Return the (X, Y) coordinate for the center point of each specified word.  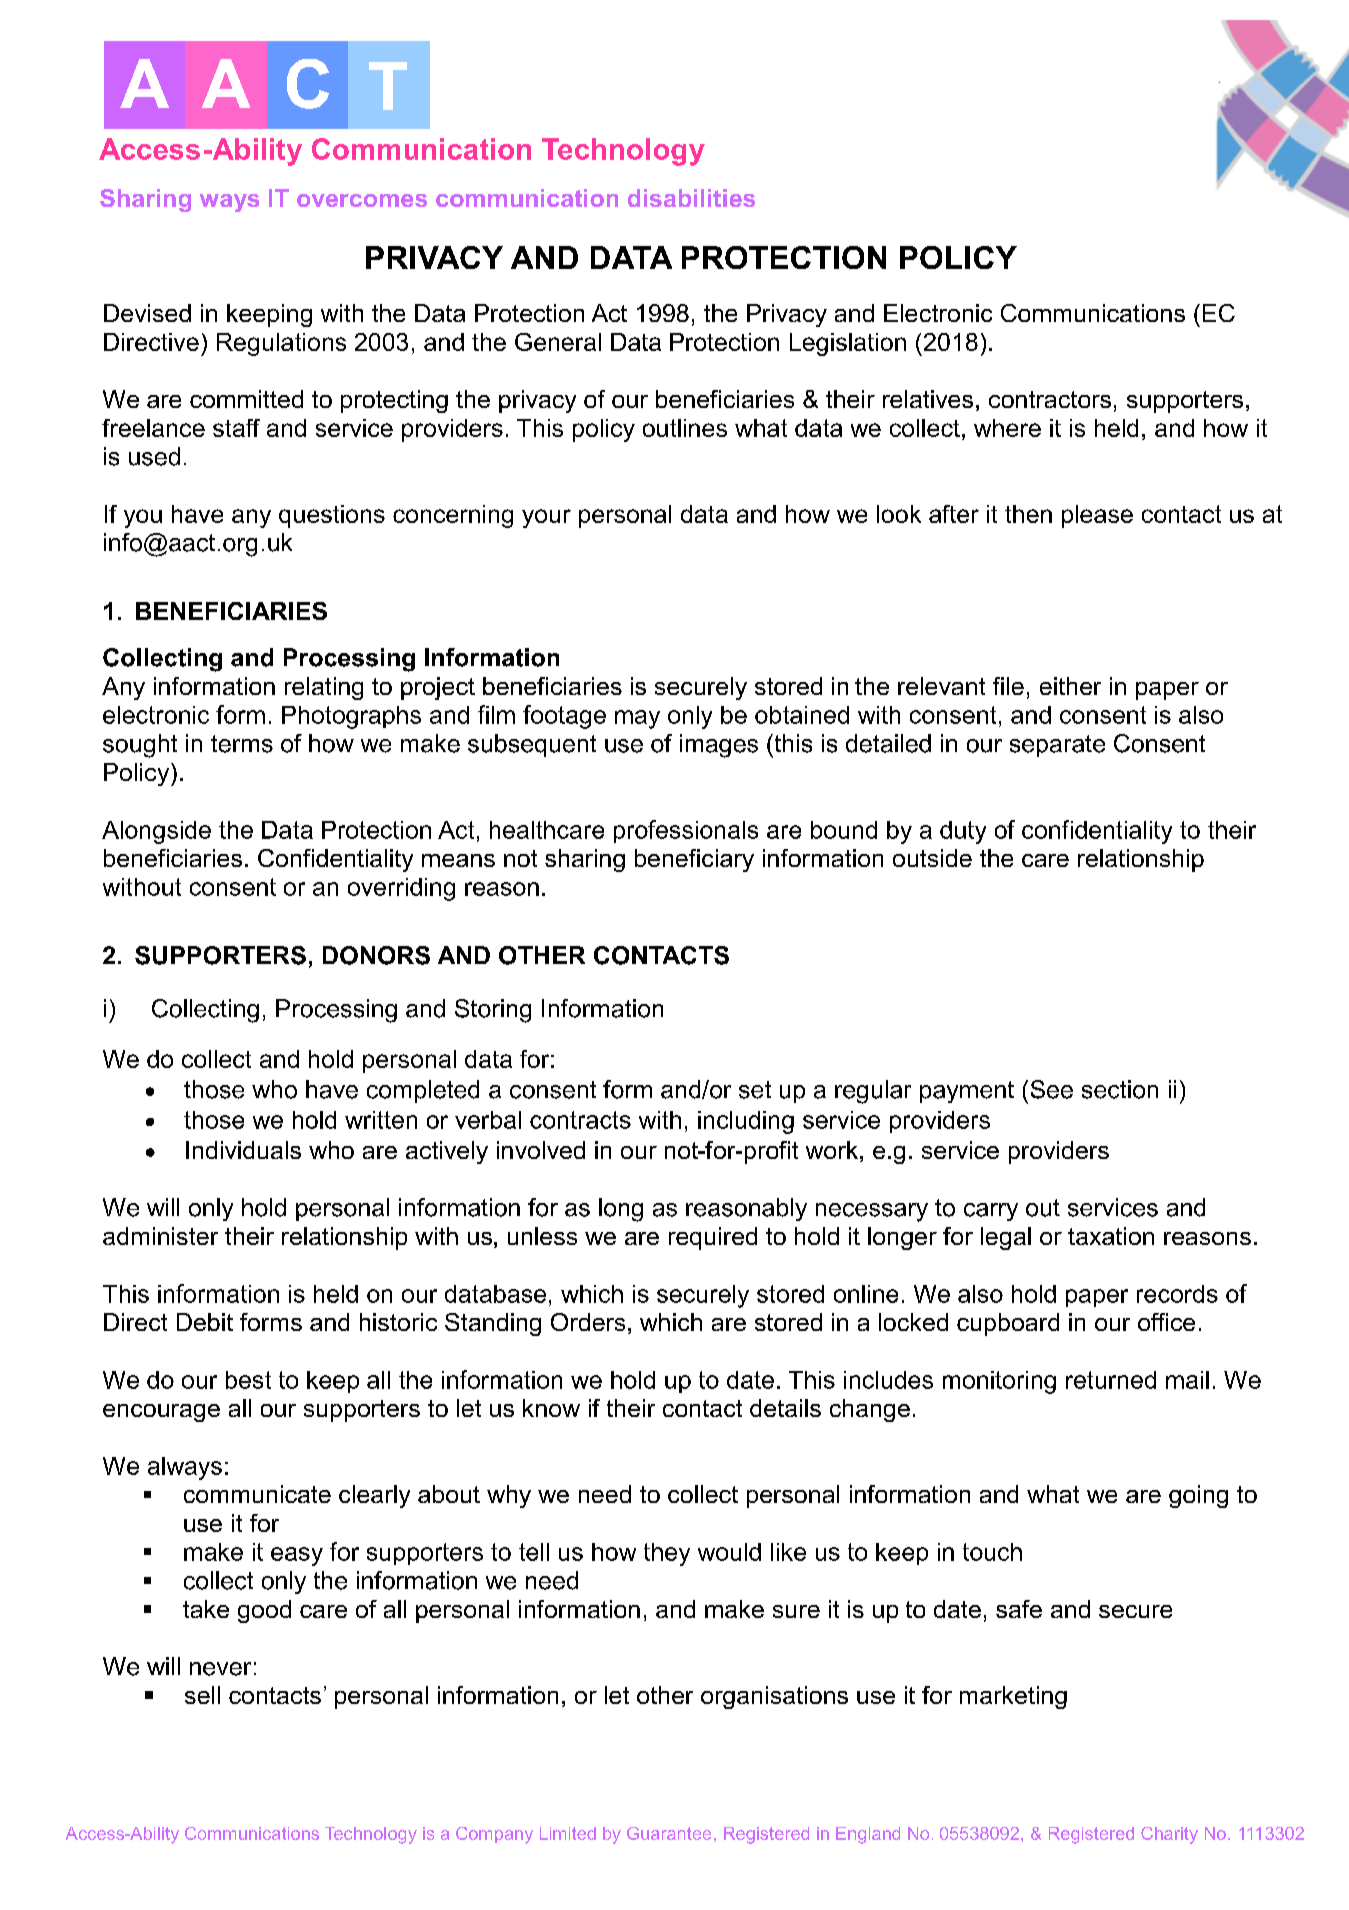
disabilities (691, 198)
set (755, 1090)
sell (202, 1695)
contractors (1050, 399)
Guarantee (669, 1833)
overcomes (362, 200)
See (1052, 1089)
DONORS (376, 955)
